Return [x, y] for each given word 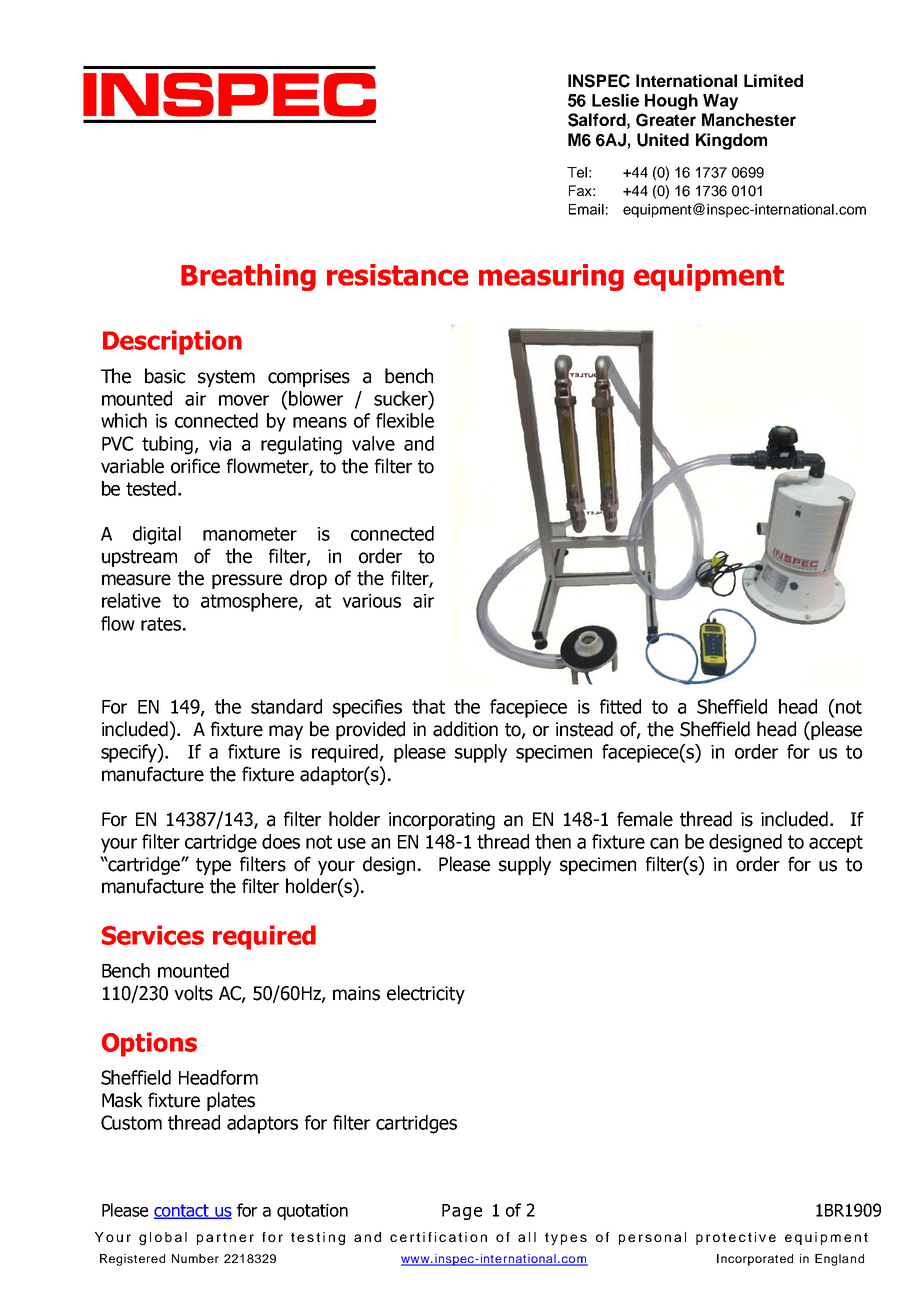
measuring [551, 277]
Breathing [248, 277]
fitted [620, 706]
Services [153, 935]
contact [182, 1211]
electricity [426, 994]
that [428, 706]
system [226, 378]
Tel [577, 172]
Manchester [749, 119]
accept [836, 844]
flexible [405, 420]
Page [462, 1212]
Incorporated [755, 1260]
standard [286, 706]
